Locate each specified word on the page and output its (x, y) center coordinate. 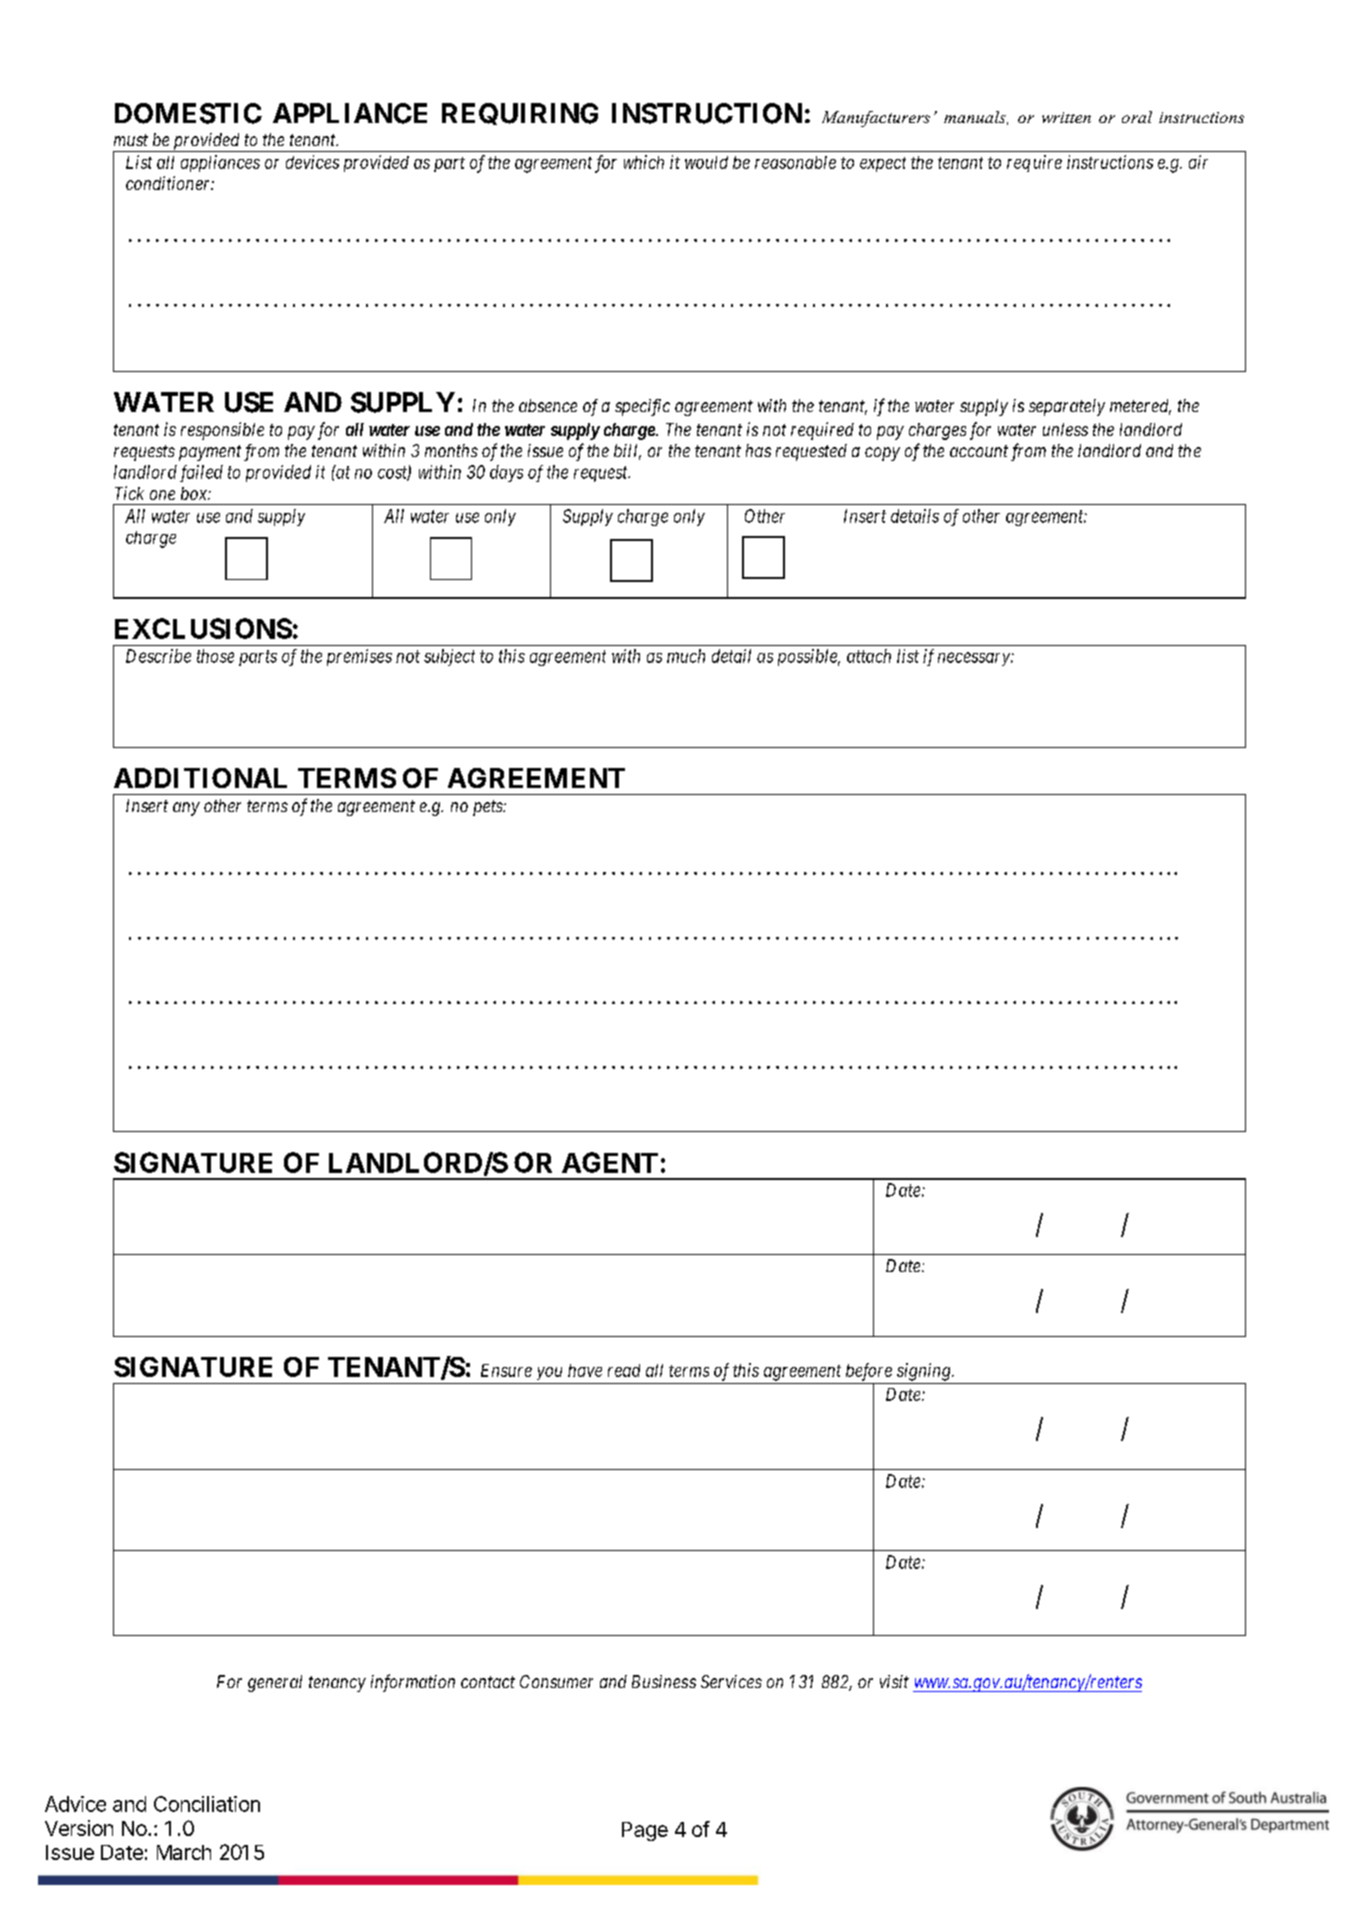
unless (1065, 429)
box (195, 493)
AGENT (610, 1162)
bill (627, 452)
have (585, 1370)
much (686, 656)
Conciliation (207, 1804)
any (186, 809)
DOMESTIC (188, 113)
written (1066, 117)
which (644, 162)
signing (925, 1372)
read (624, 1370)
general (275, 1683)
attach (869, 656)
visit (894, 1681)
